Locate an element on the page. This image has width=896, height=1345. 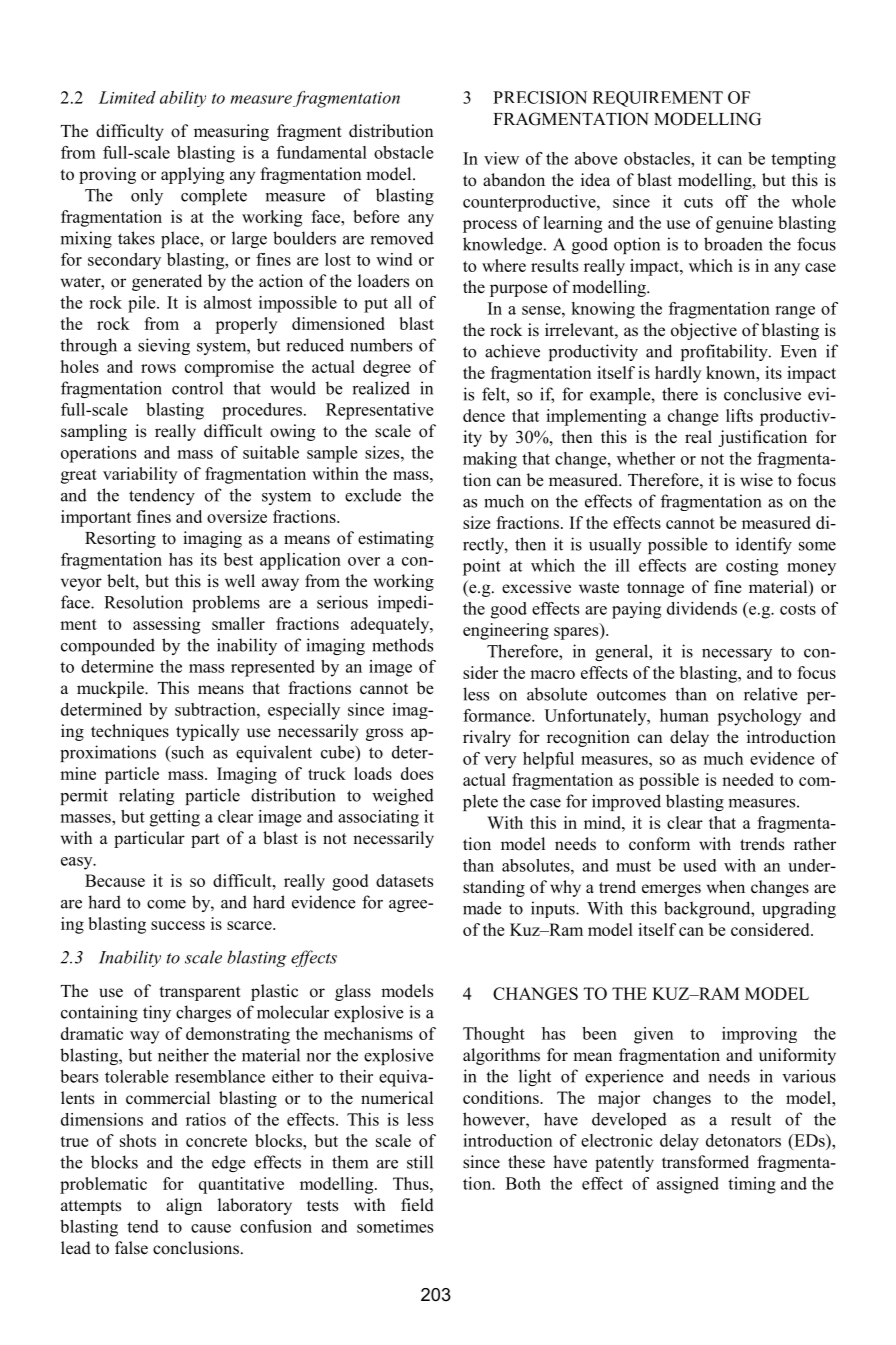
Limited is located at coordinates (127, 97).
